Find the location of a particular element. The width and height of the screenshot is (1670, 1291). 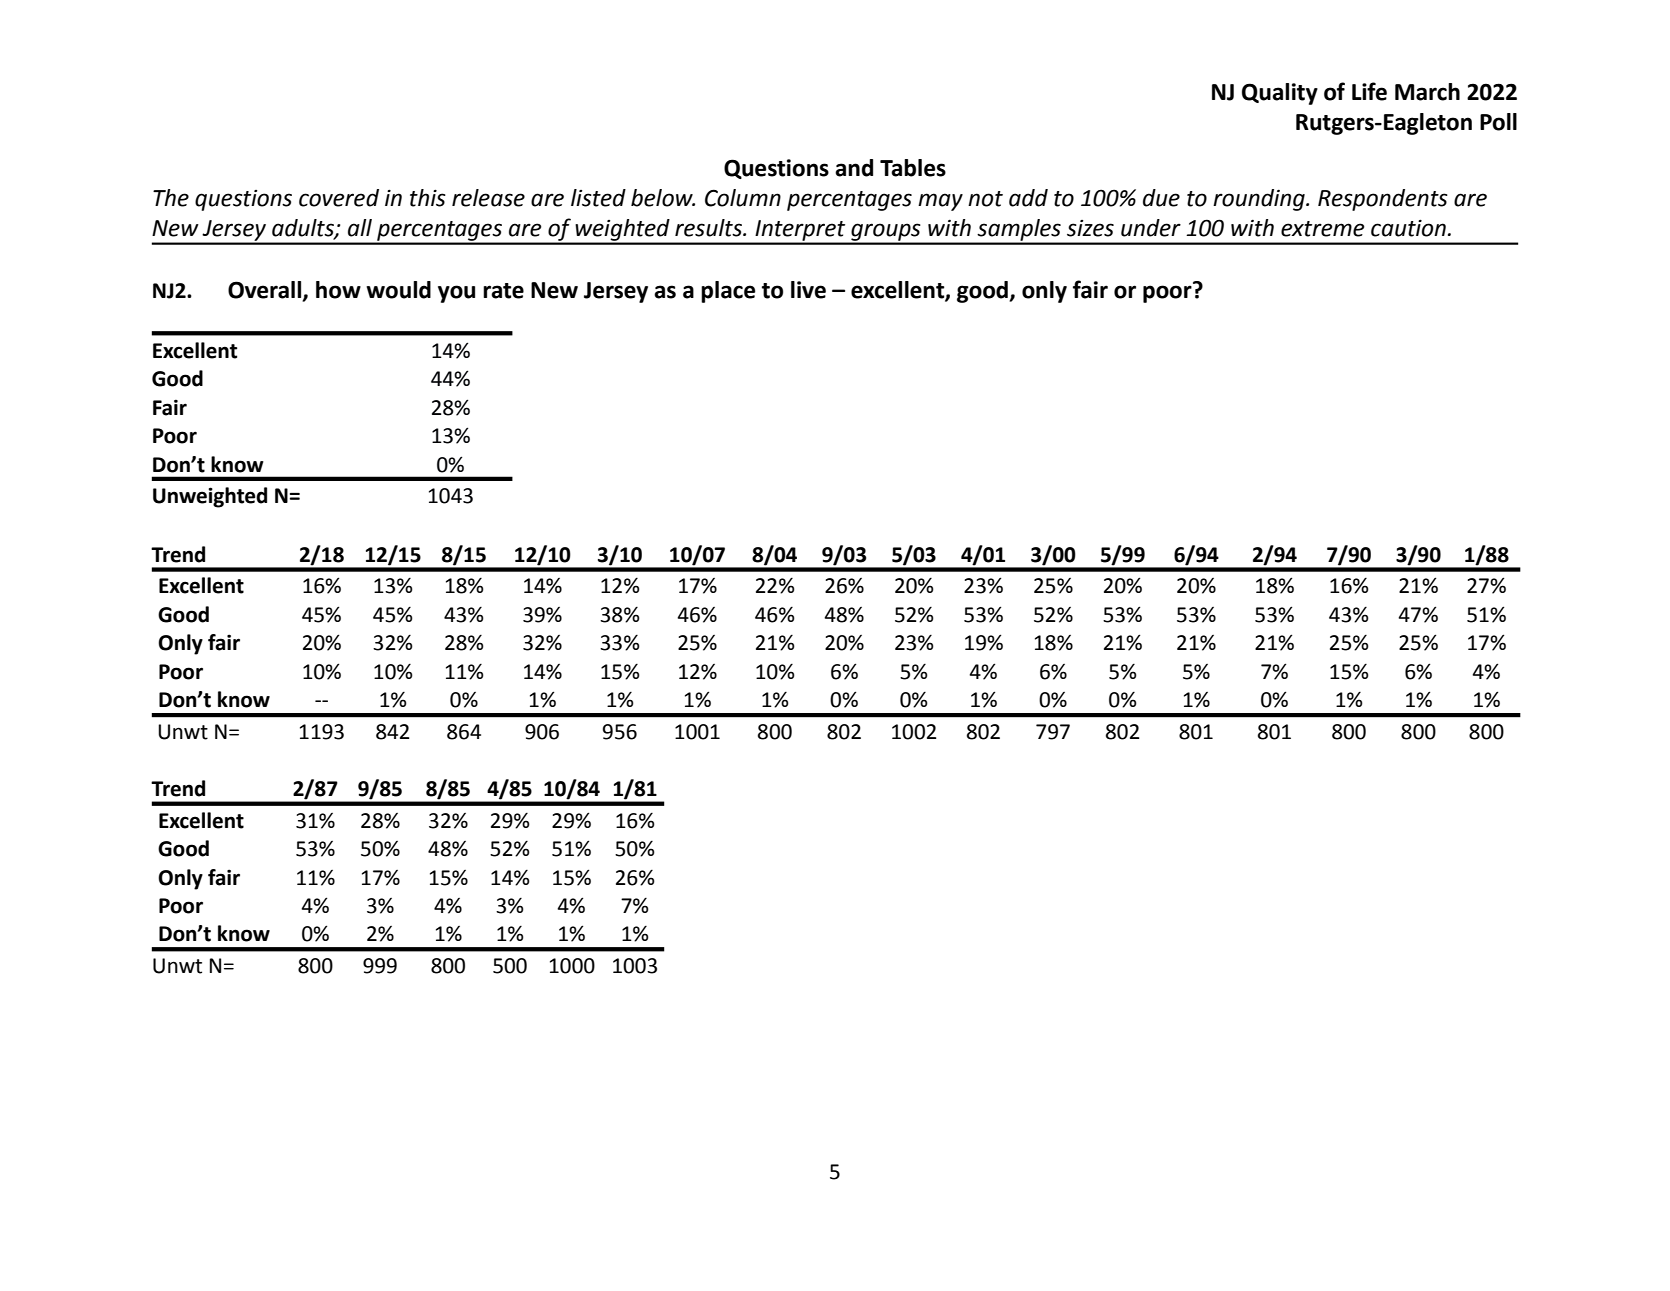

extreme is located at coordinates (1322, 229).
